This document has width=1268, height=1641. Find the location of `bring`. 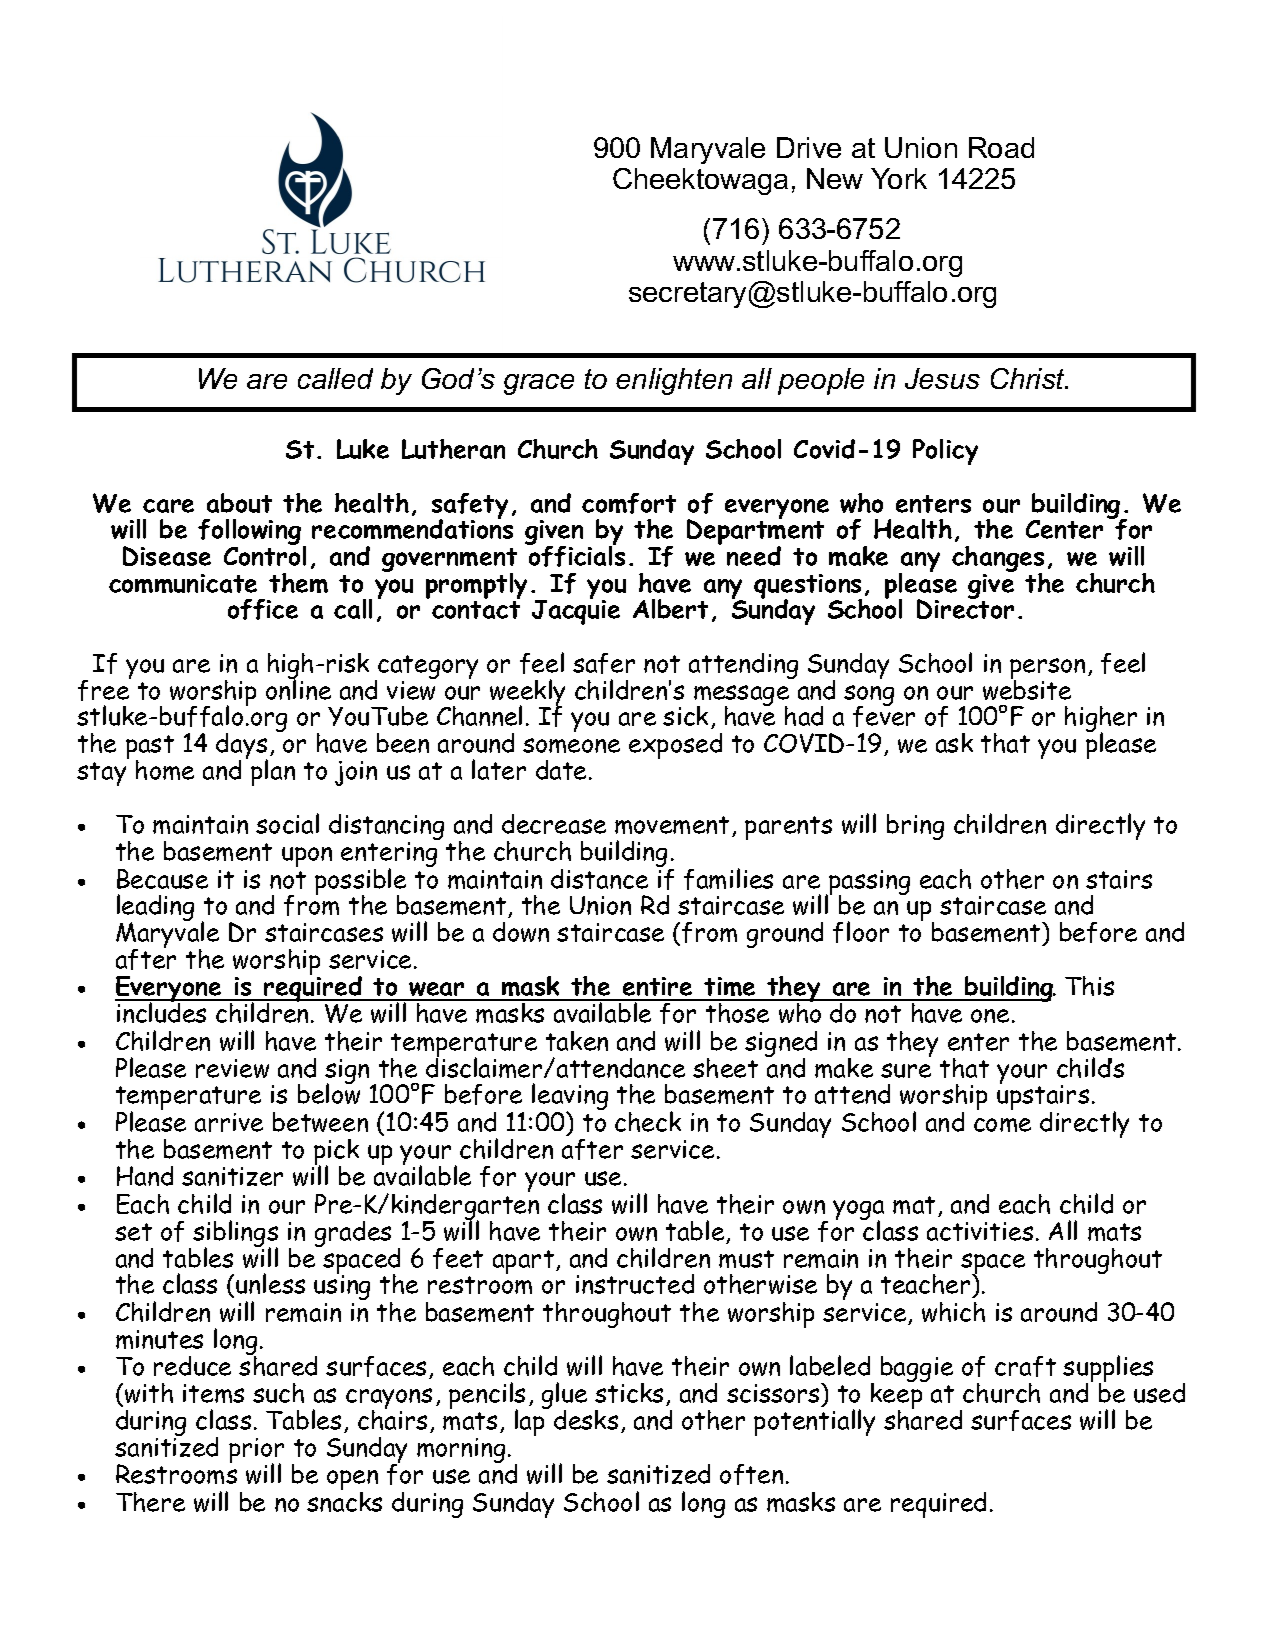

bring is located at coordinates (915, 827).
